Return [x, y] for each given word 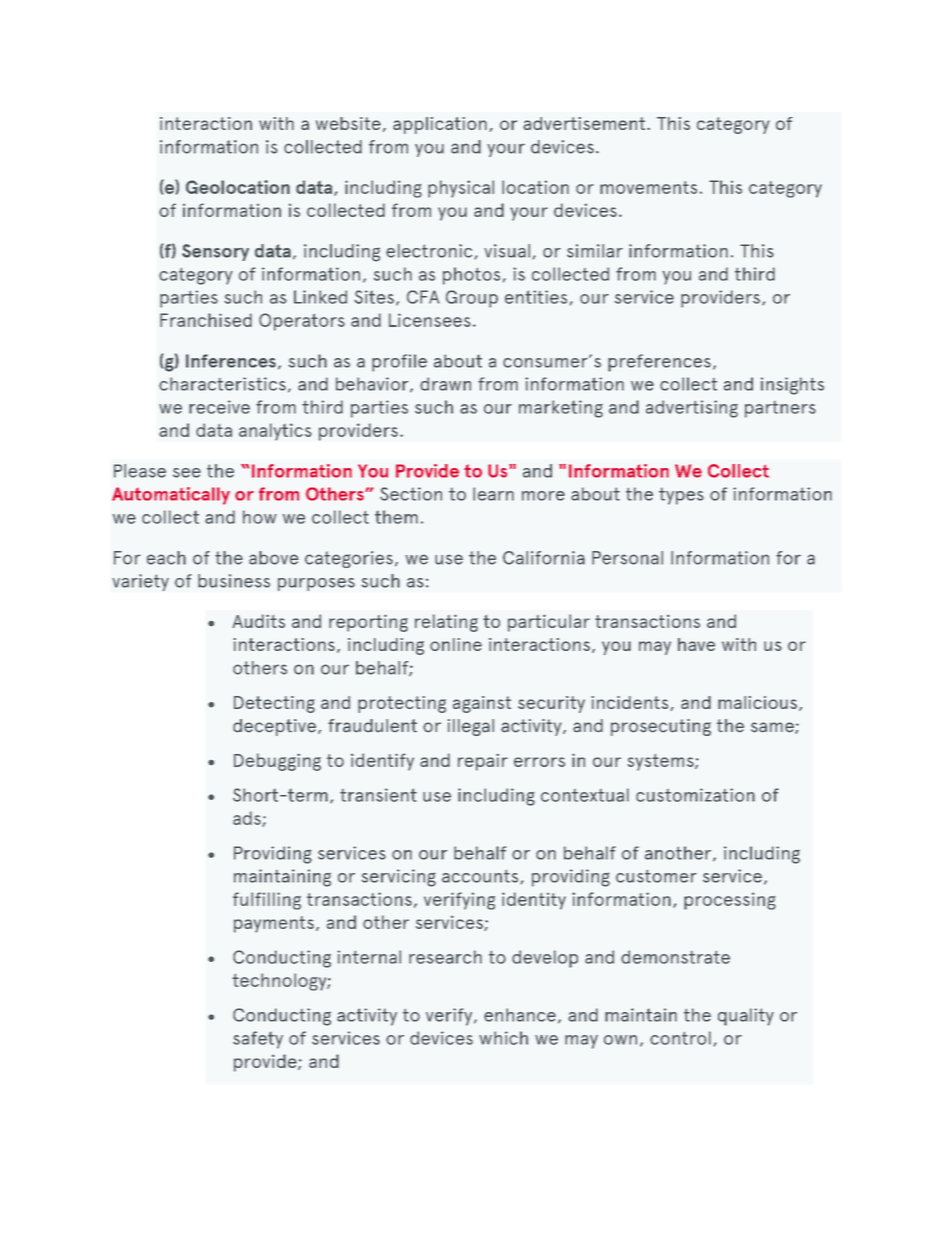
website [348, 123]
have [696, 644]
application [440, 125]
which [503, 1038]
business [234, 581]
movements [648, 187]
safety [258, 1040]
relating [446, 623]
